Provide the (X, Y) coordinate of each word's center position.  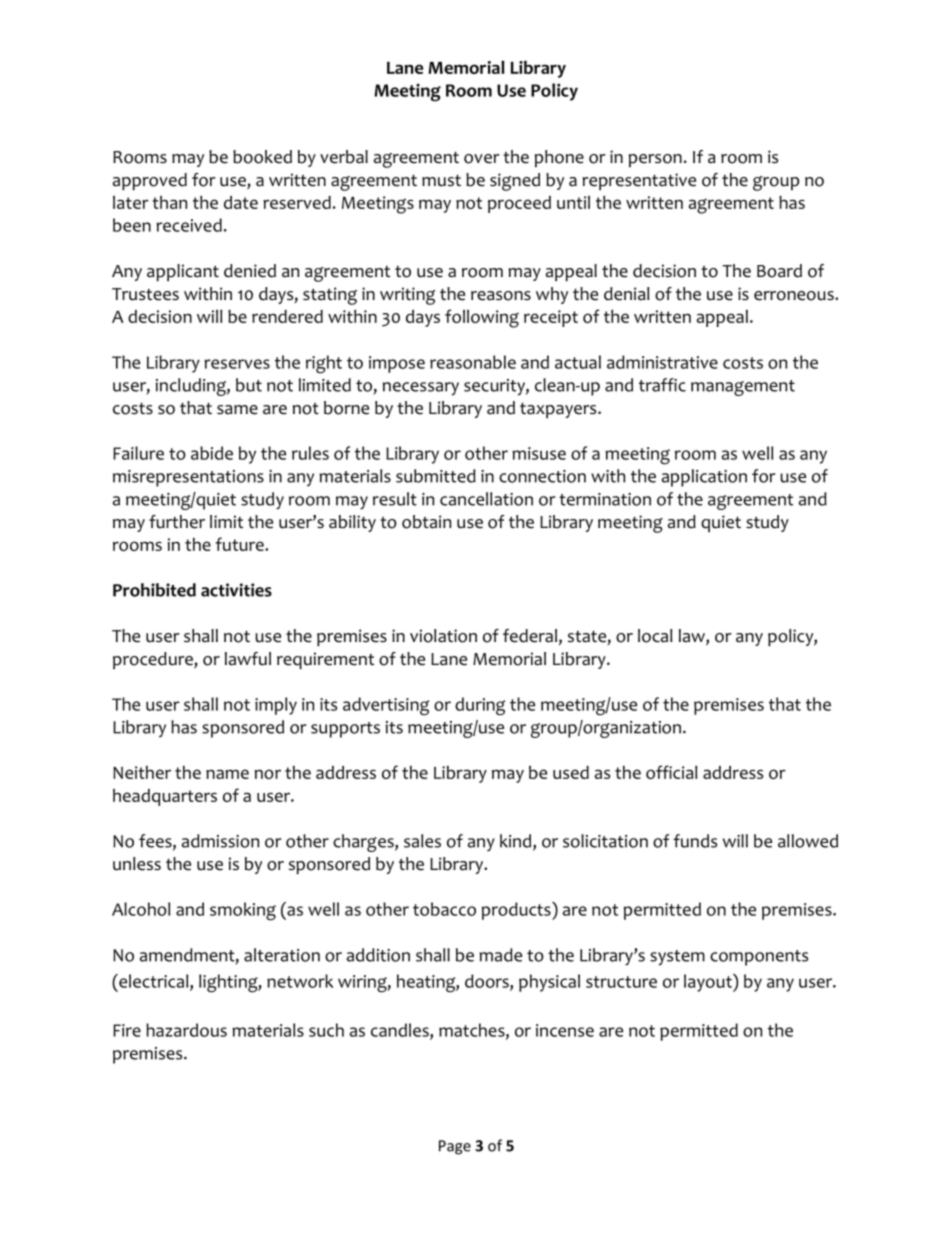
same (237, 410)
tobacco (444, 909)
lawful (248, 659)
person (655, 160)
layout (709, 983)
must (441, 181)
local (655, 636)
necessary (421, 389)
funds (695, 841)
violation (443, 636)
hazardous (186, 1030)
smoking (243, 911)
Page (455, 1147)
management (743, 388)
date (241, 202)
